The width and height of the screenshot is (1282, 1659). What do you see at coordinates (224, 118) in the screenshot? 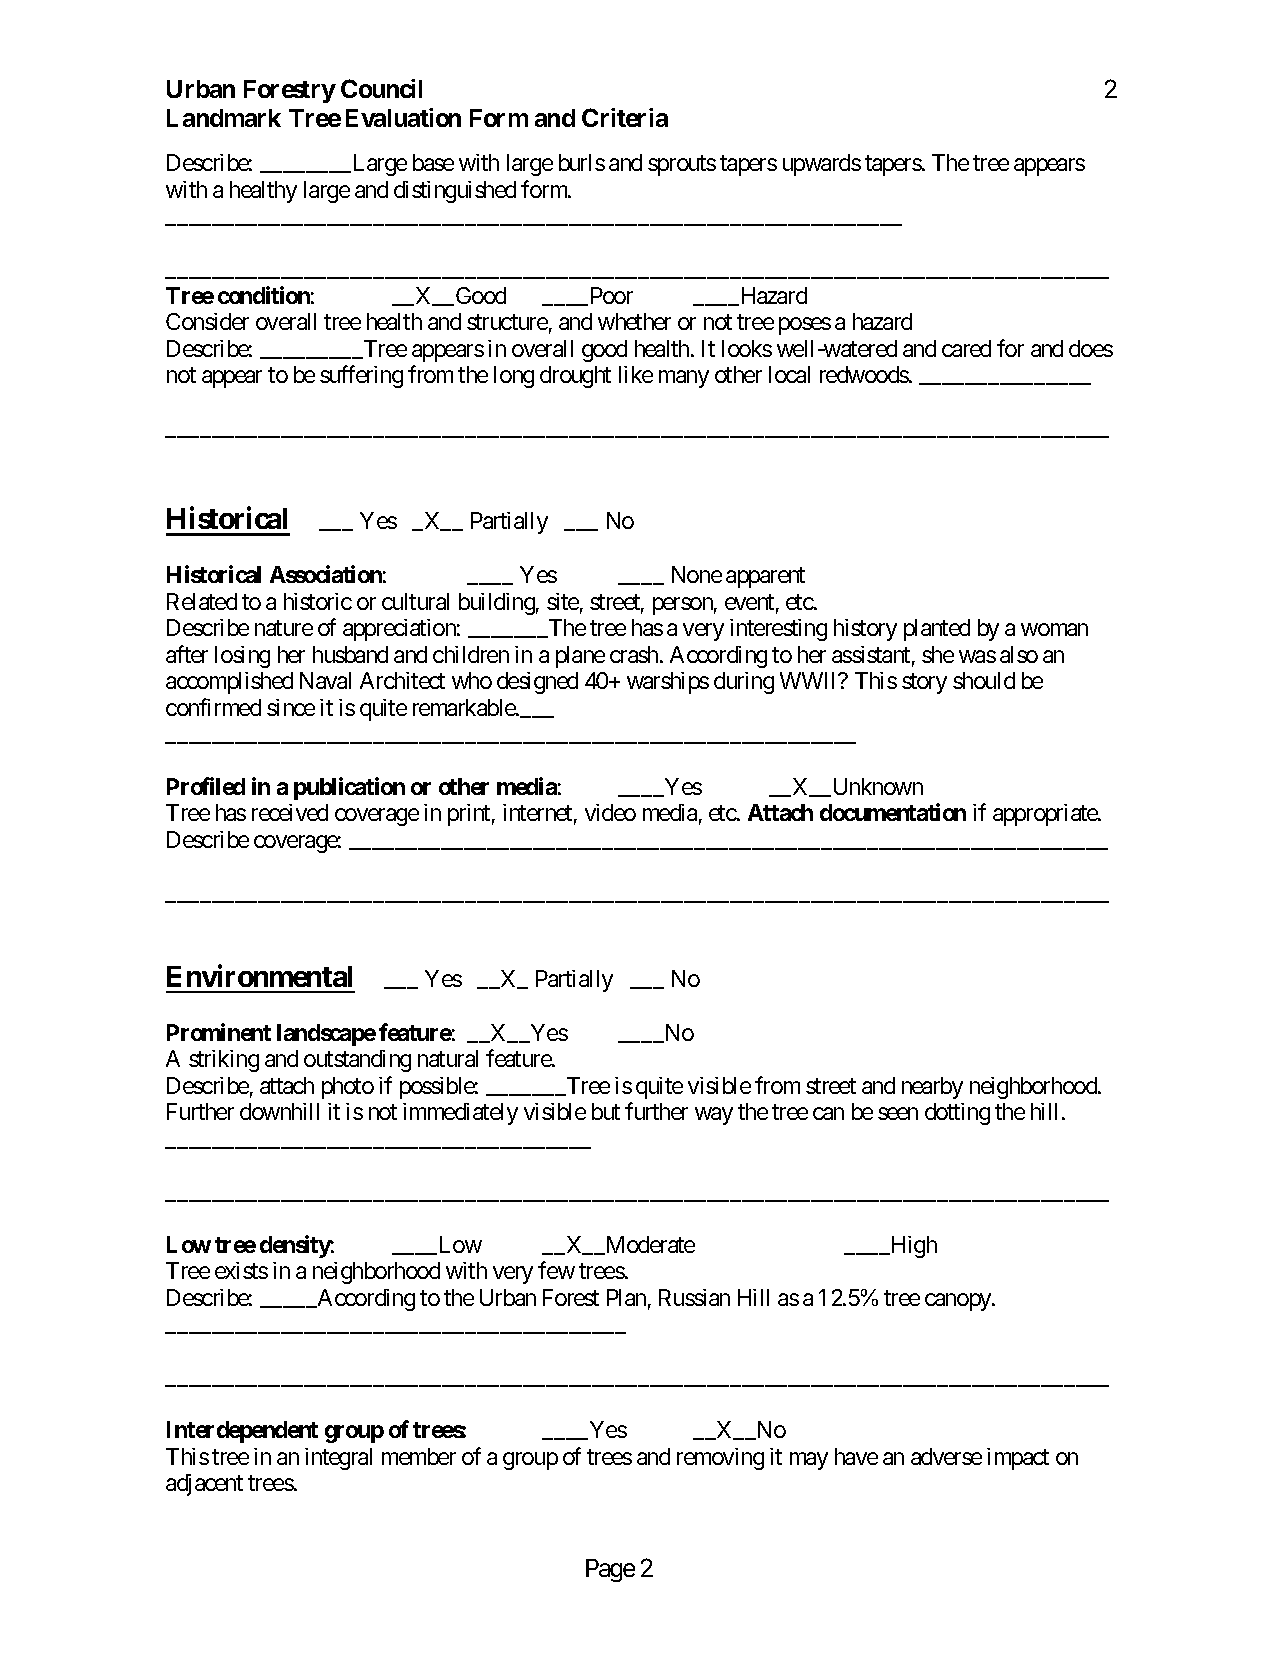
I see `Landmark` at bounding box center [224, 118].
